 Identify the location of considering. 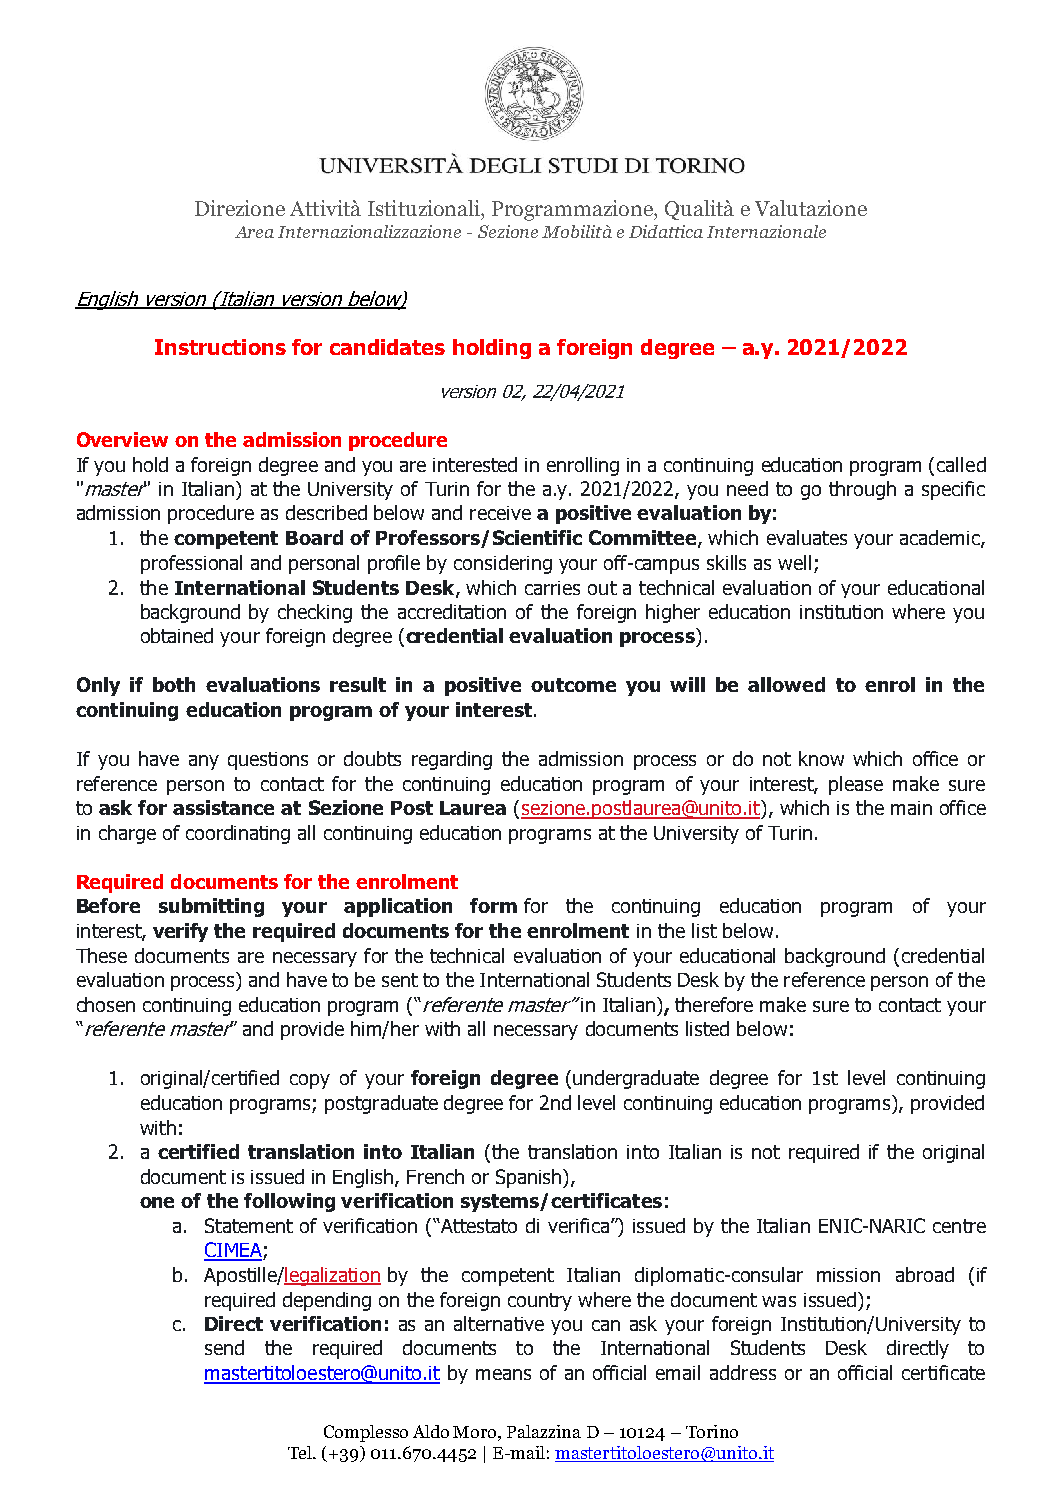
(503, 564).
